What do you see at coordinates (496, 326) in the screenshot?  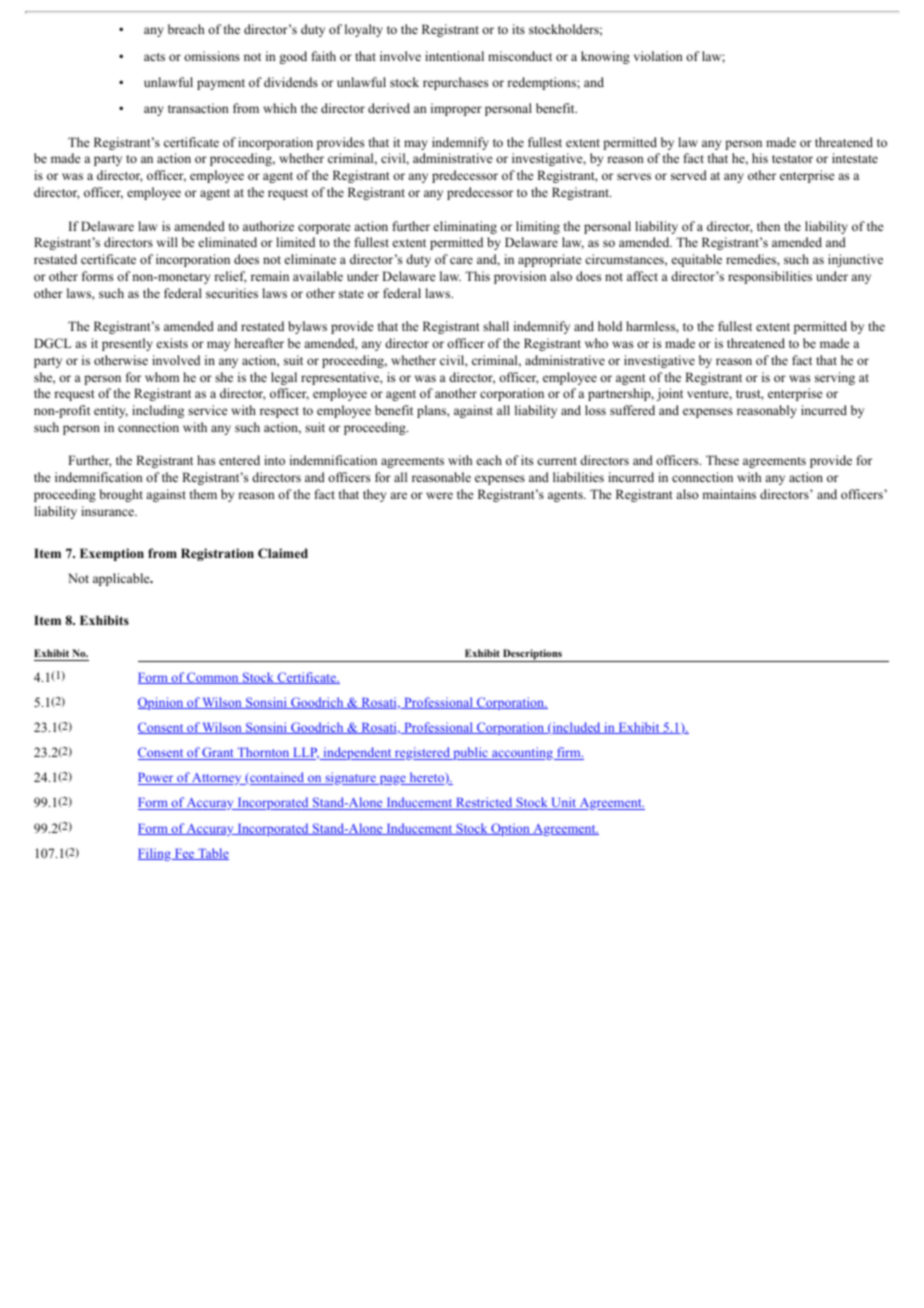 I see `shall` at bounding box center [496, 326].
